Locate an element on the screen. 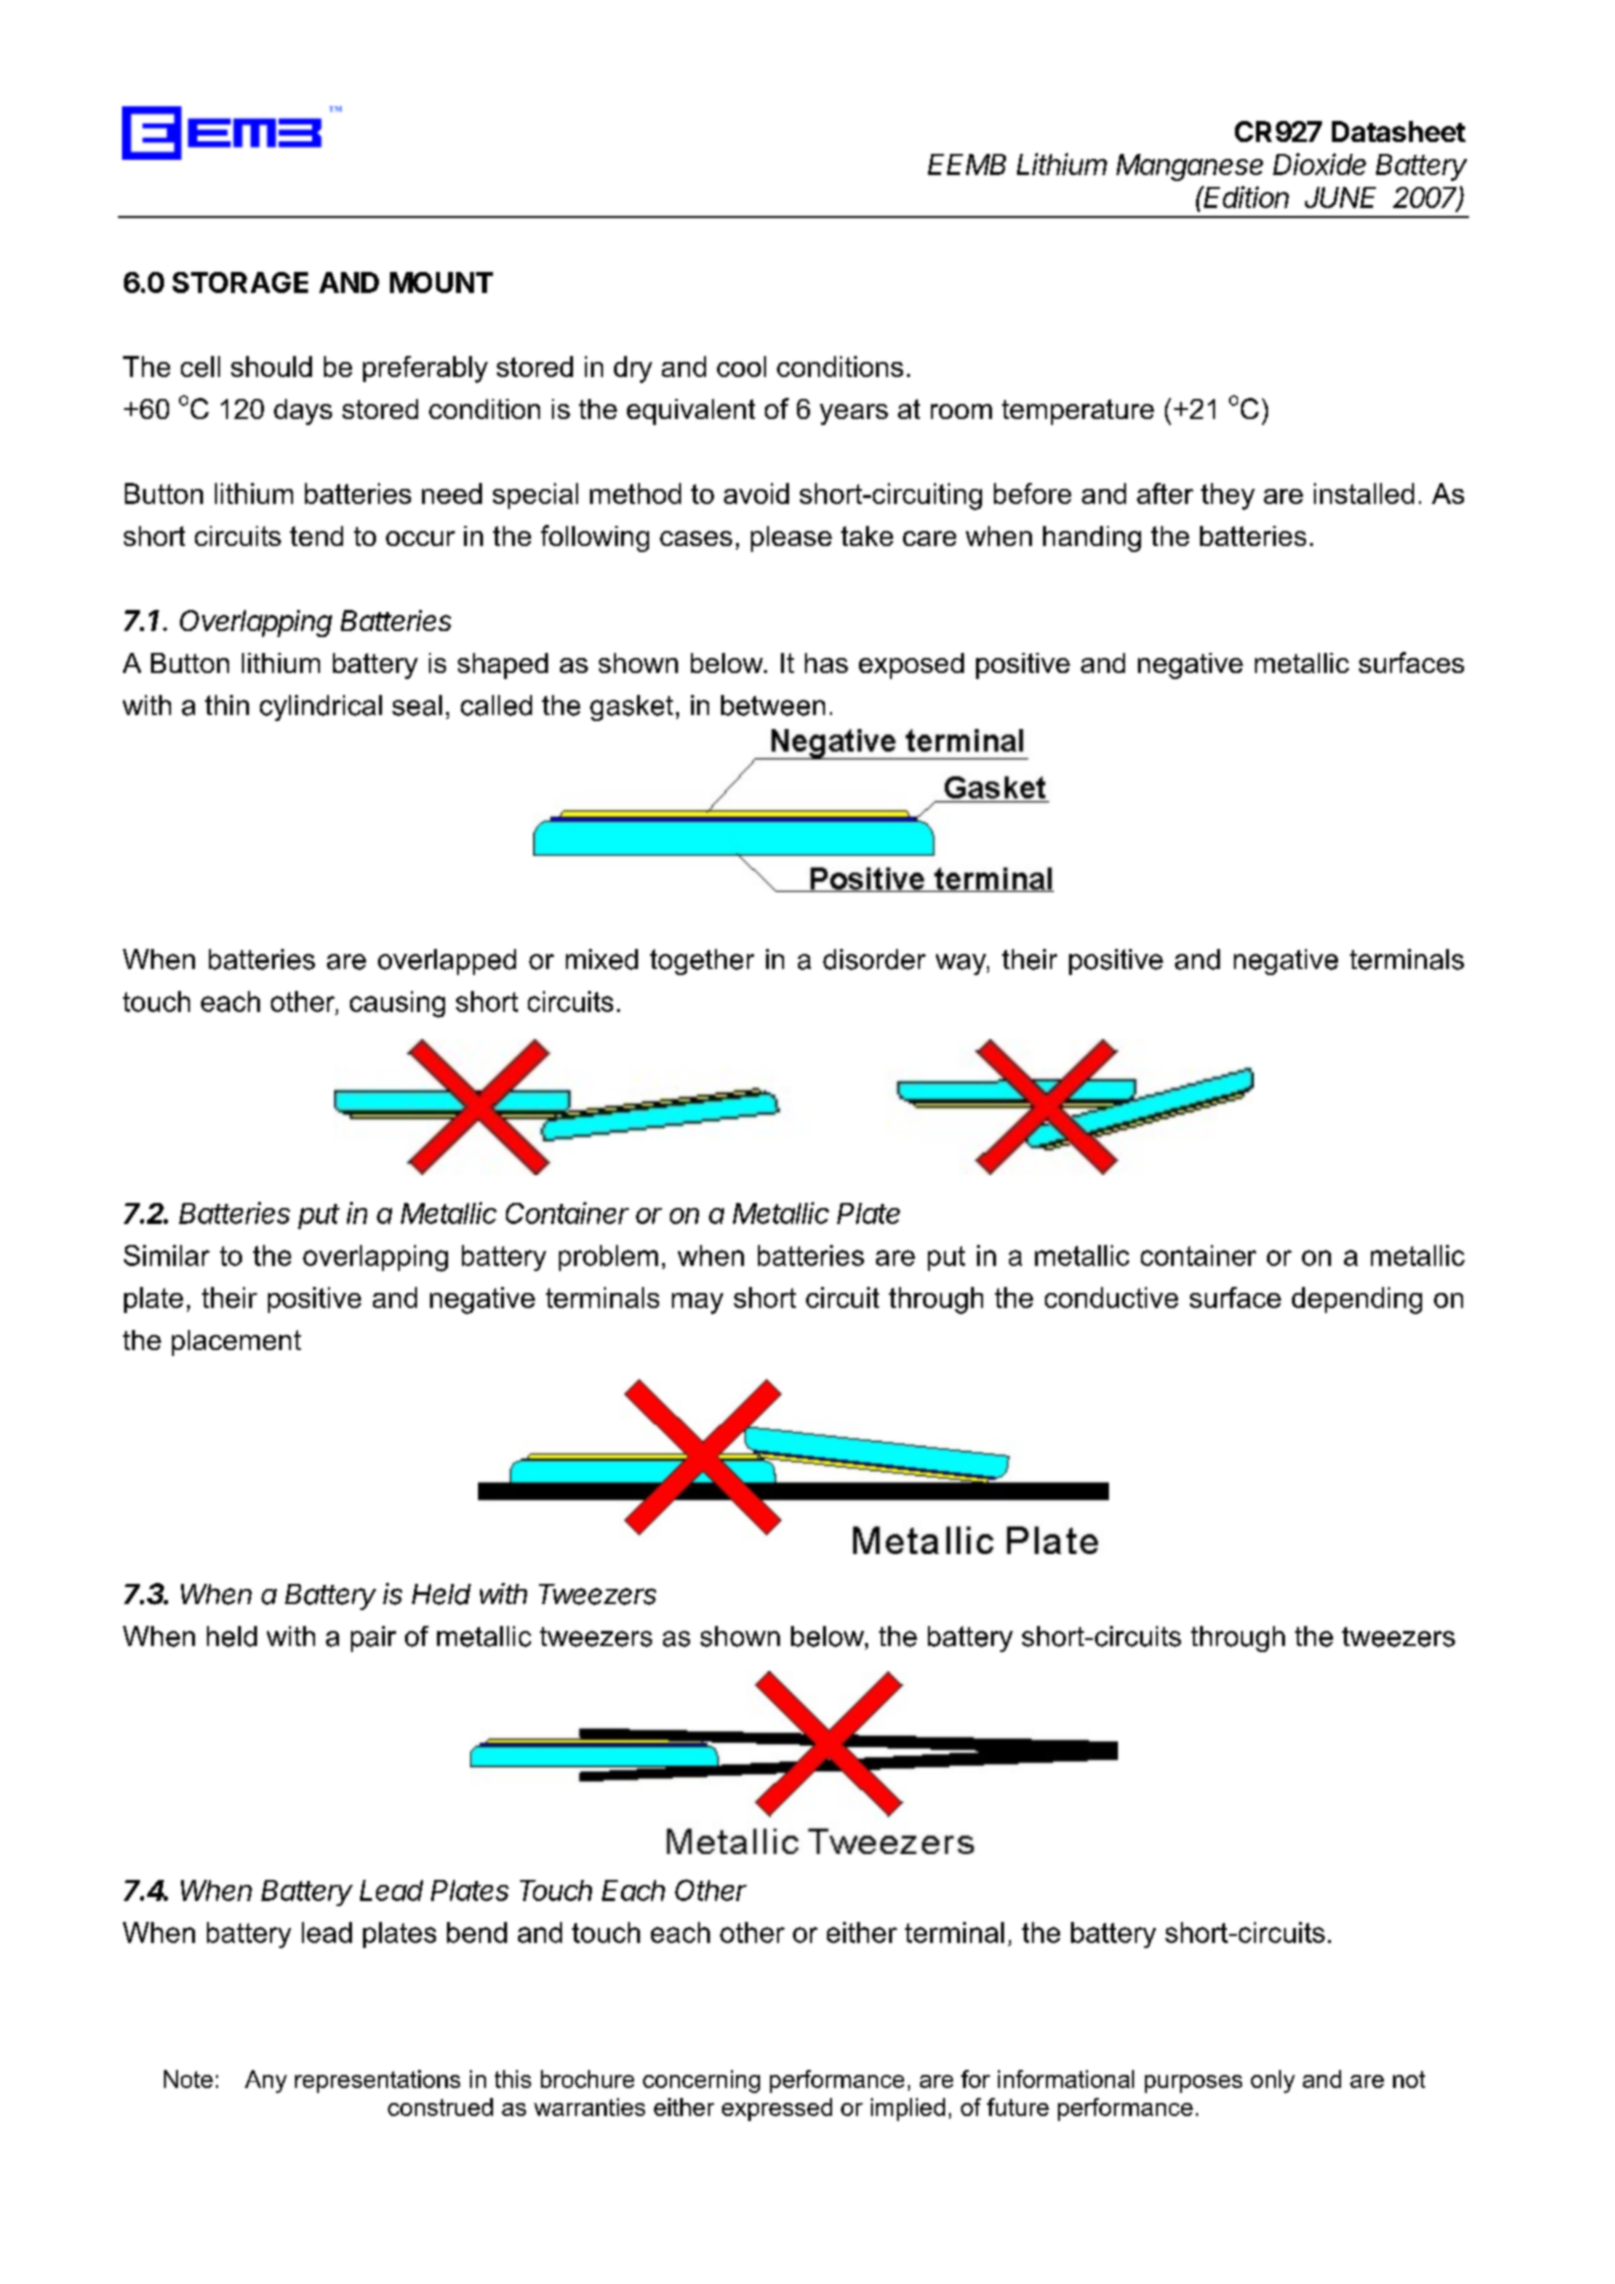  depending is located at coordinates (1357, 1300).
